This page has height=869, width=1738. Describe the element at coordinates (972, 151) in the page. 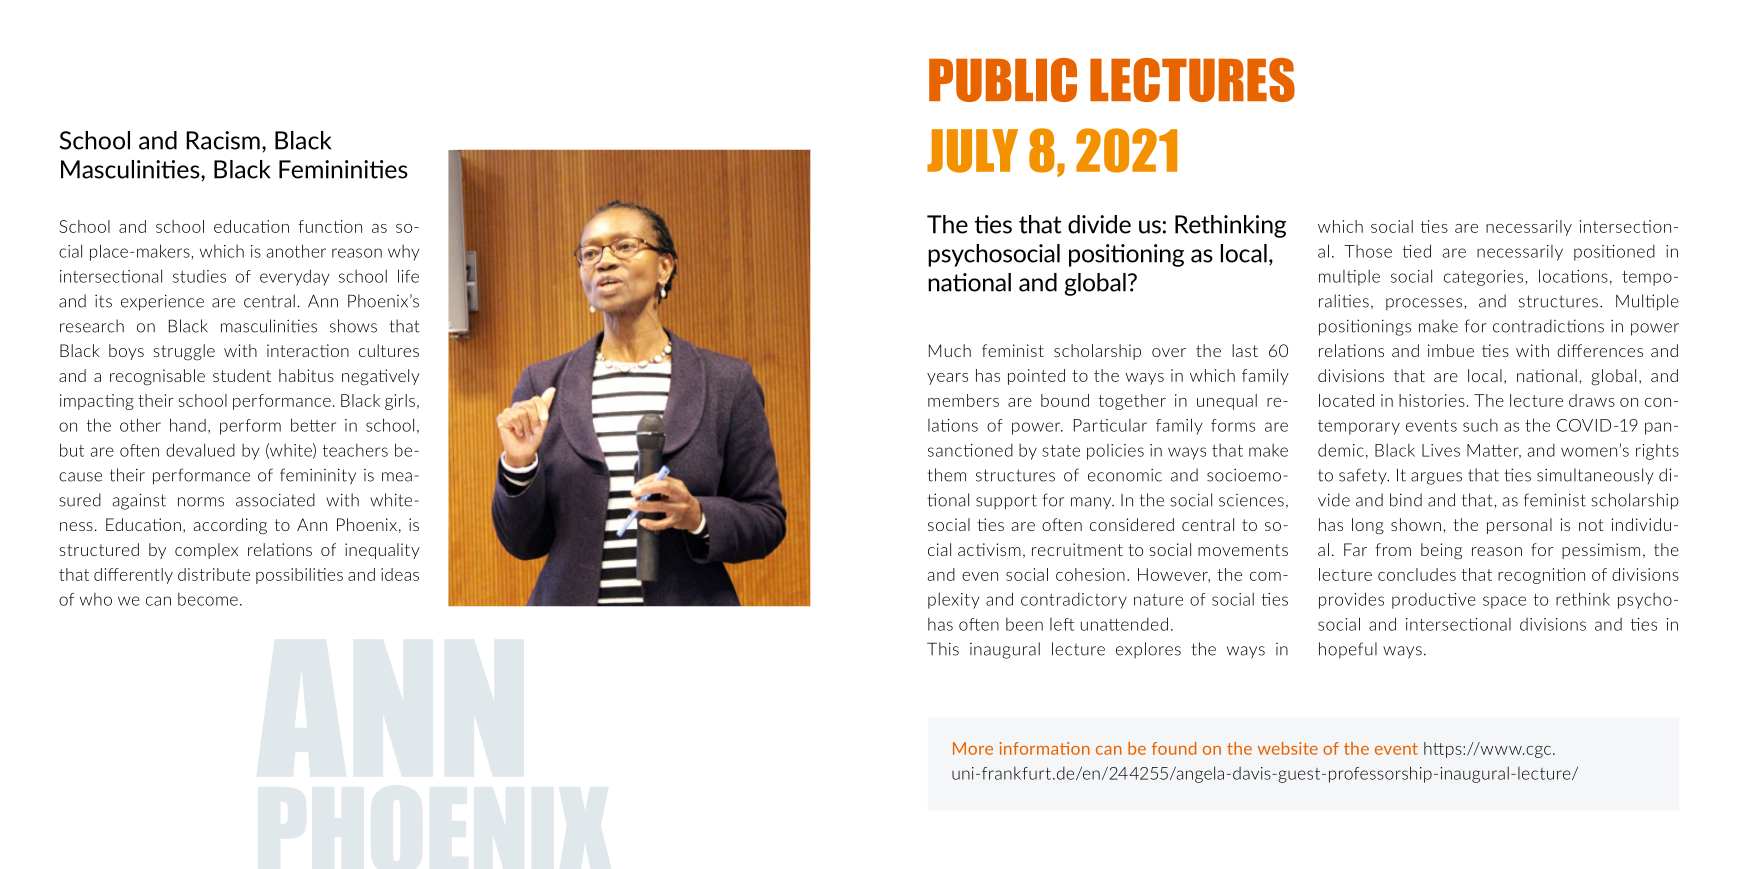

I see `JULY` at that location.
